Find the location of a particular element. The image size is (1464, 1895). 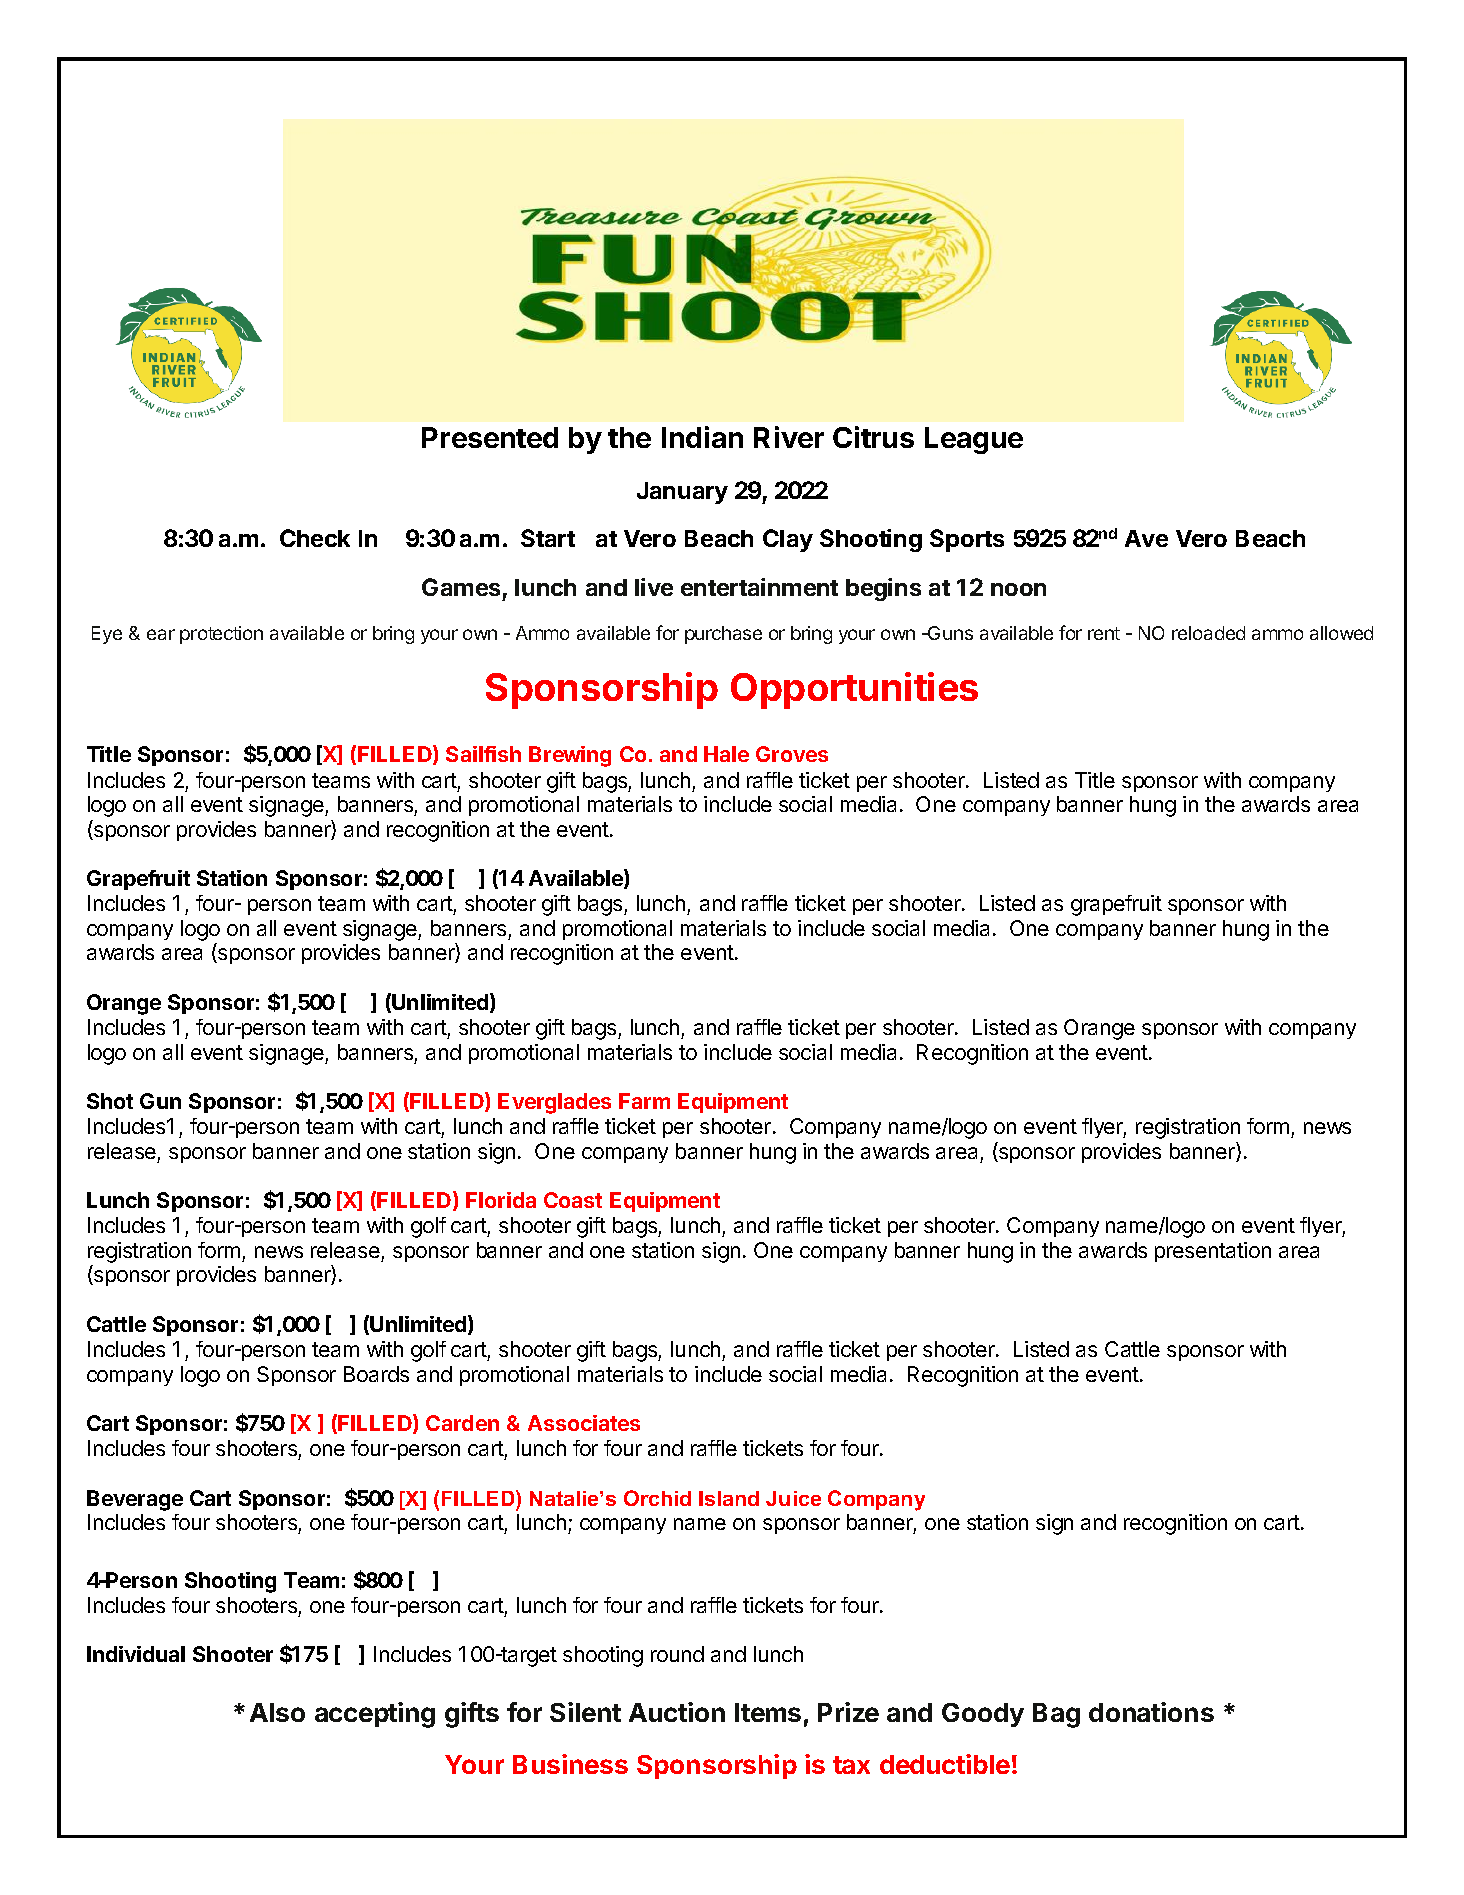

Sailfish is located at coordinates (483, 754).
